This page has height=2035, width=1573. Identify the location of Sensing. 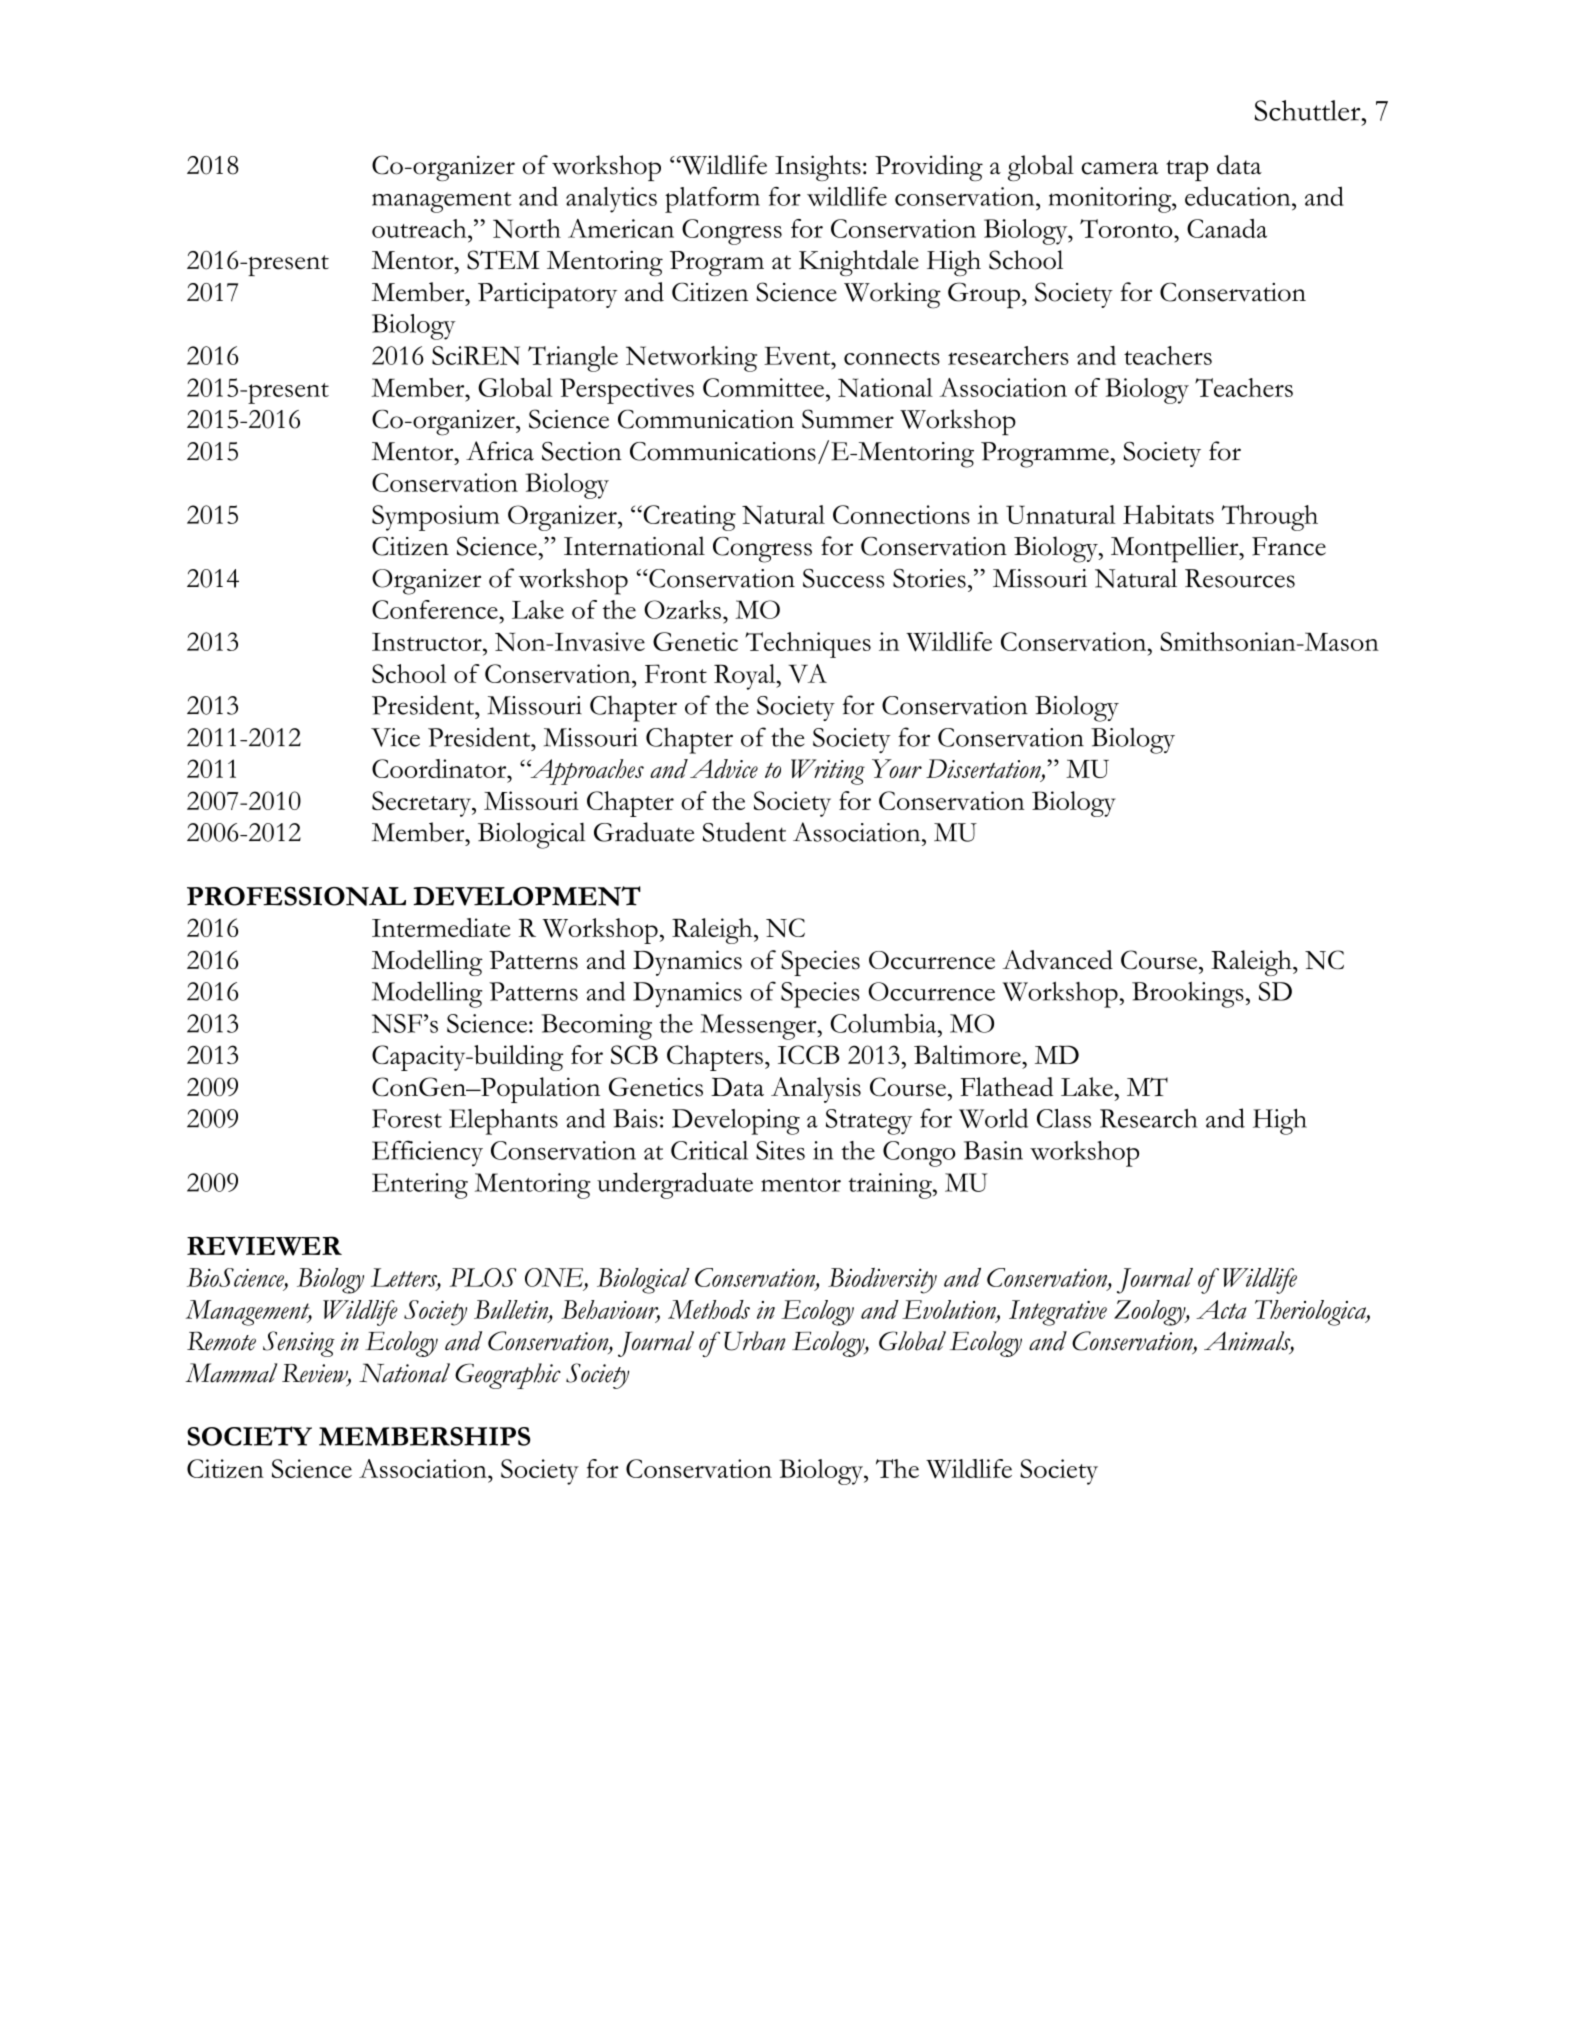
(299, 1344).
